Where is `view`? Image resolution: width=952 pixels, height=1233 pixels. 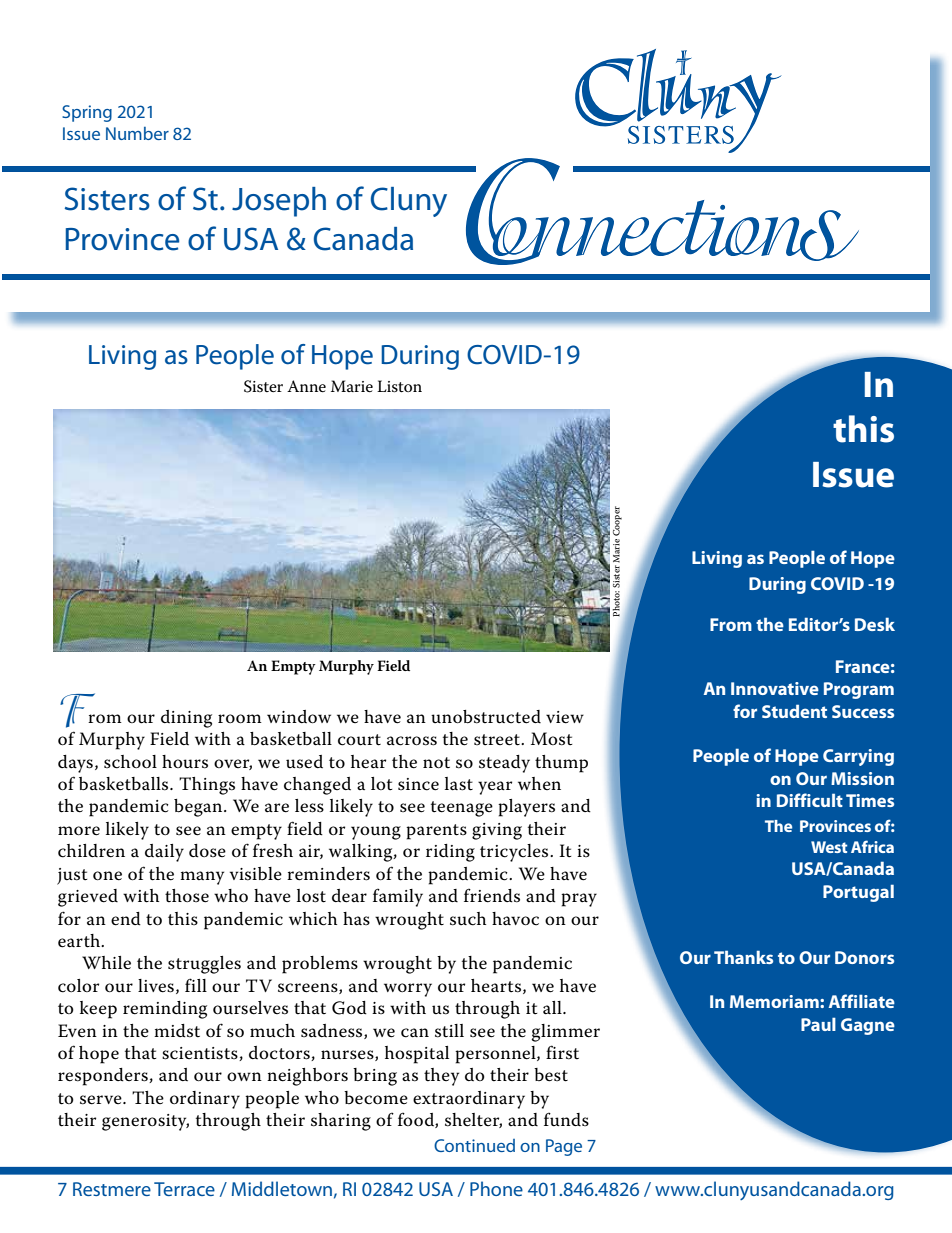
view is located at coordinates (565, 717).
